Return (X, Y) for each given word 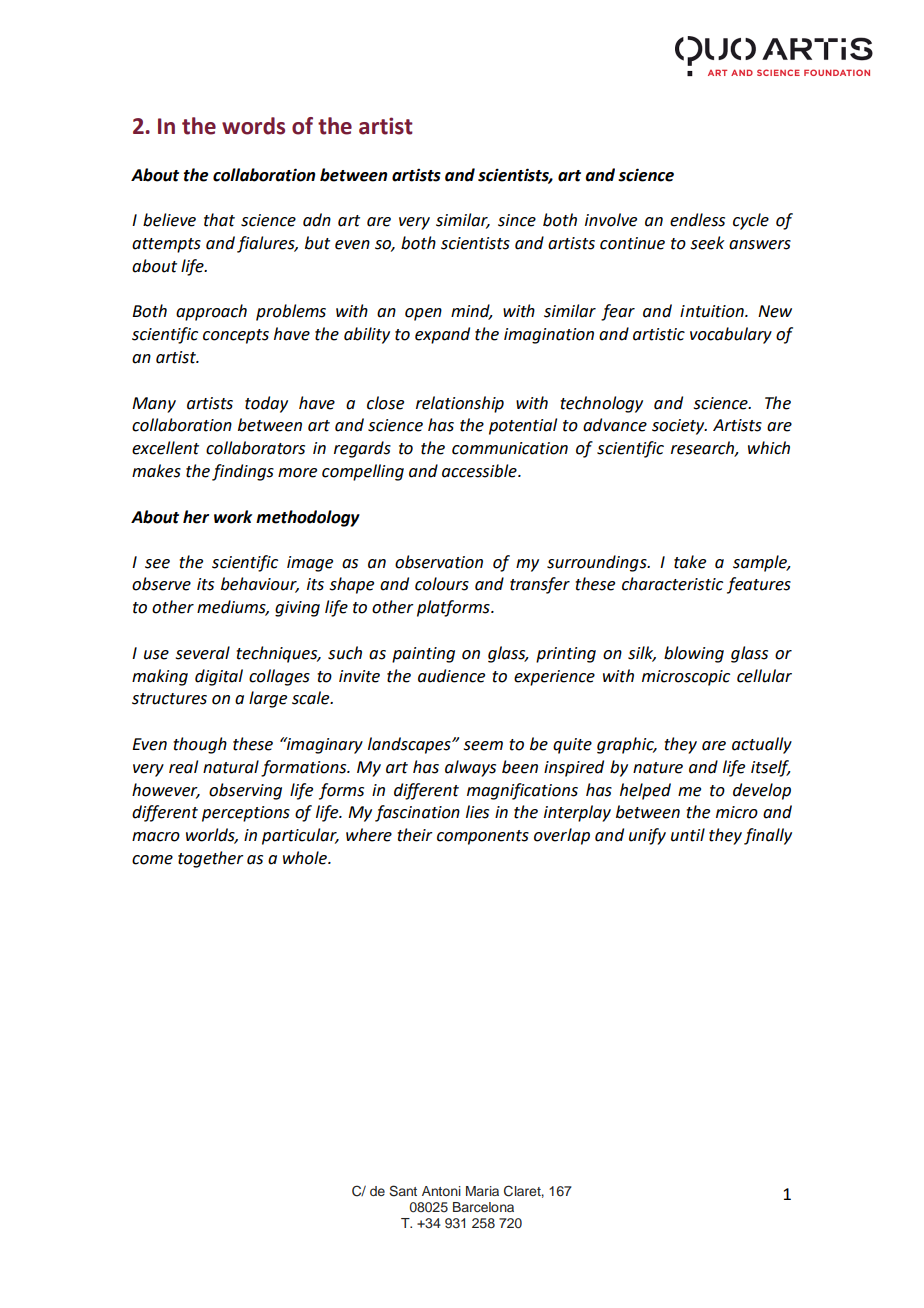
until (688, 835)
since (517, 220)
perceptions (246, 814)
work (233, 517)
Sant (403, 1191)
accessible (480, 471)
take (690, 562)
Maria (482, 1191)
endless (697, 220)
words (253, 126)
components (483, 837)
